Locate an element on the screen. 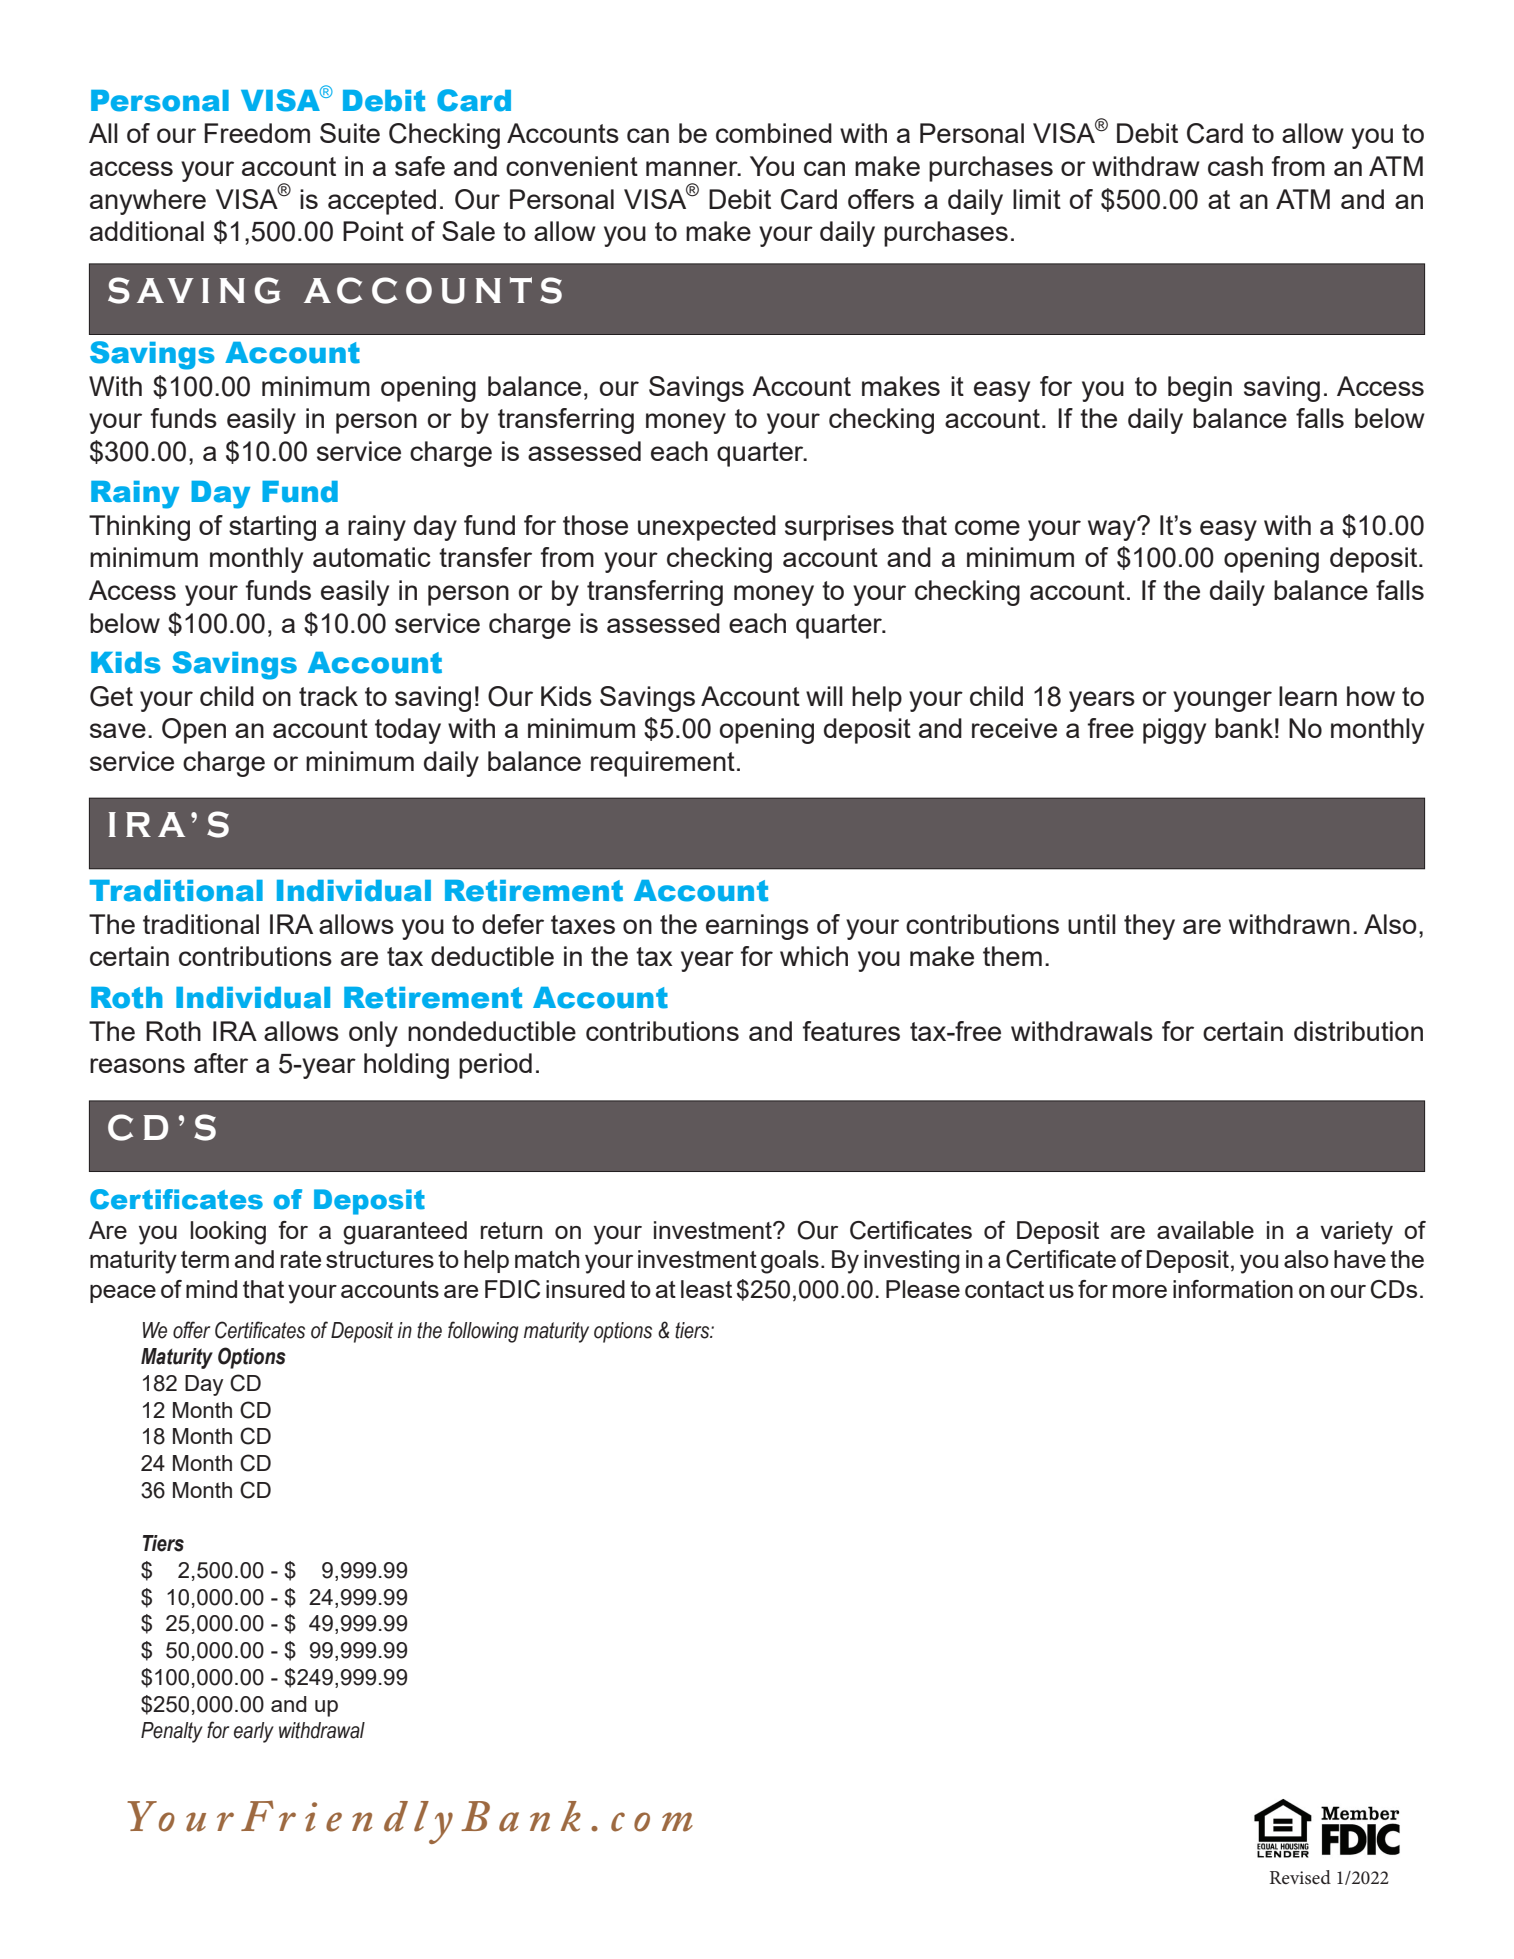  early is located at coordinates (254, 1732).
